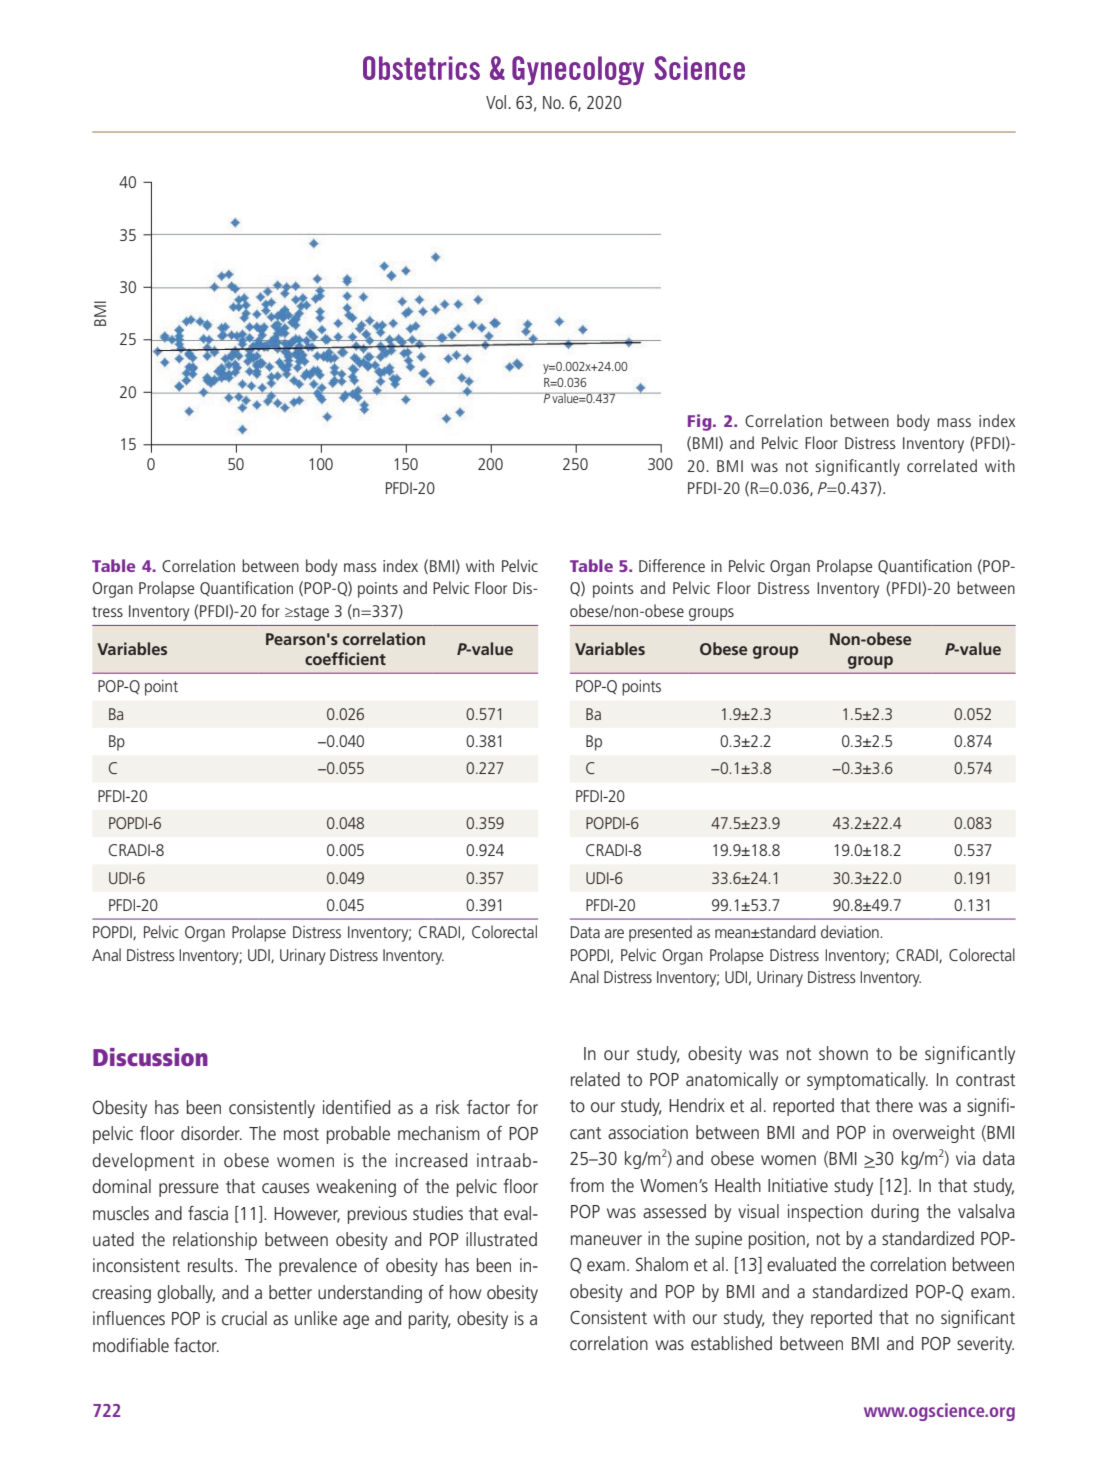 The image size is (1108, 1478). Describe the element at coordinates (448, 1107) in the screenshot. I see `risk` at that location.
